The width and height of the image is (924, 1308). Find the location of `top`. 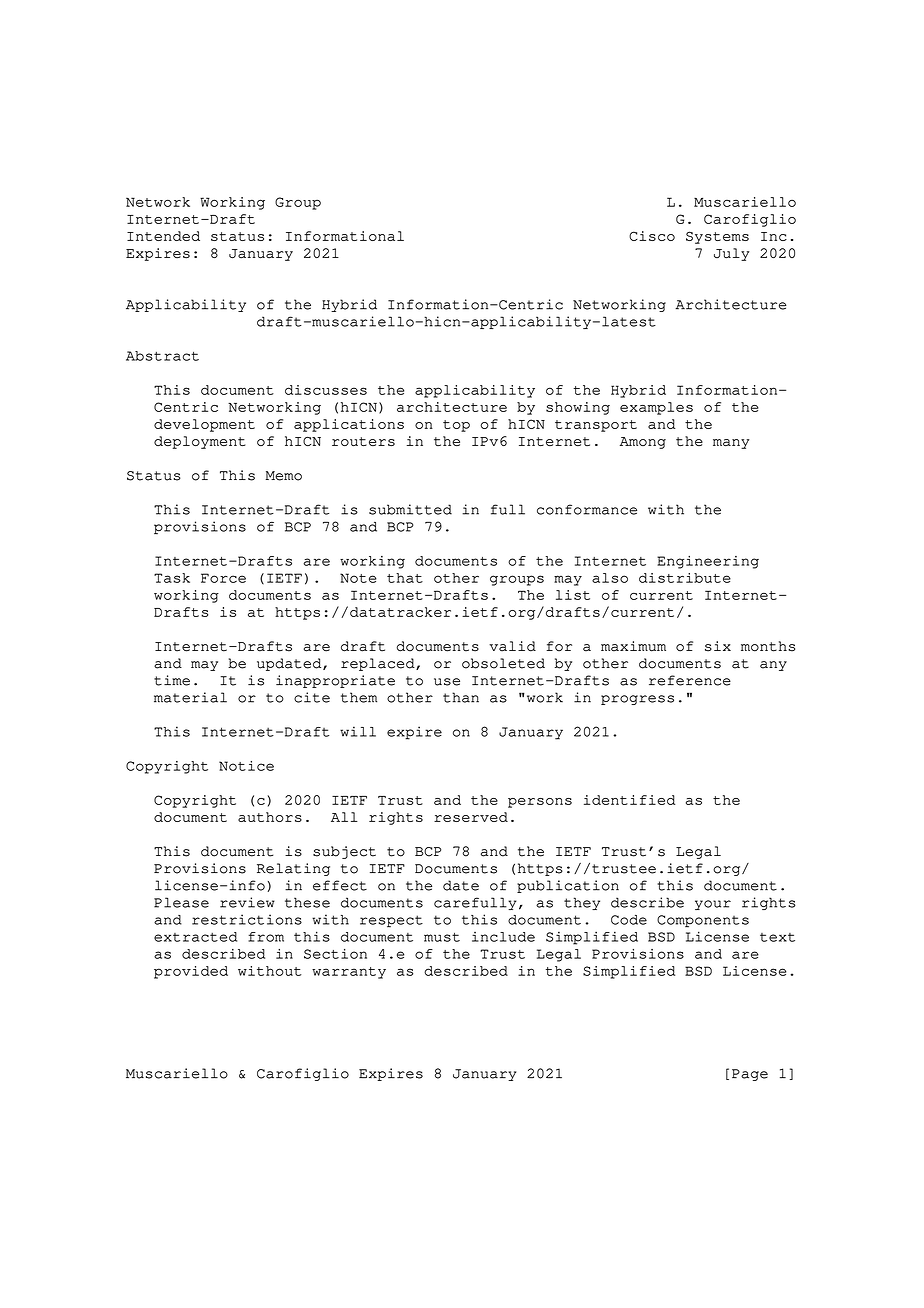

top is located at coordinates (456, 426).
